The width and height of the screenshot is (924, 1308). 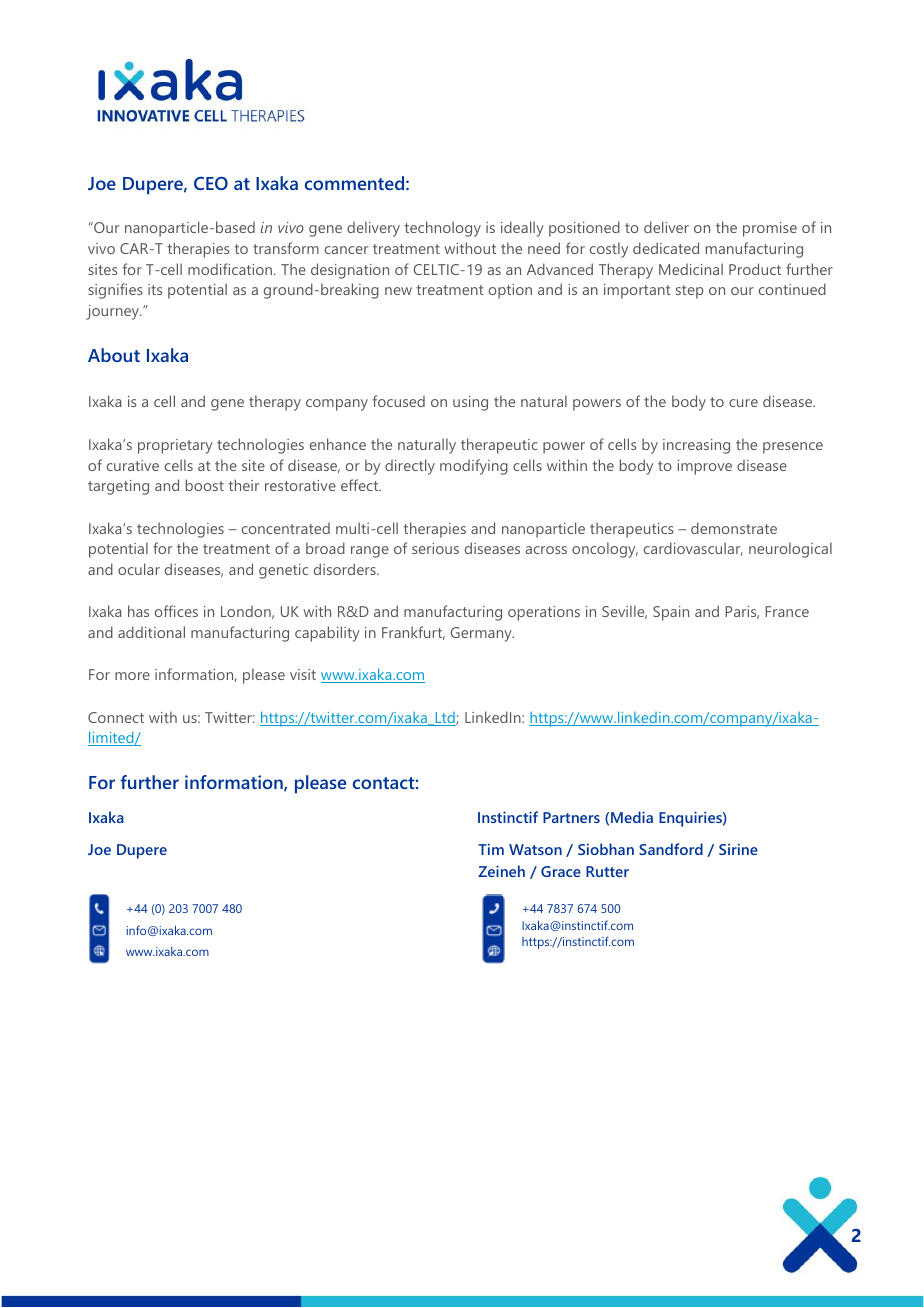 What do you see at coordinates (770, 229) in the screenshot?
I see `promise` at bounding box center [770, 229].
